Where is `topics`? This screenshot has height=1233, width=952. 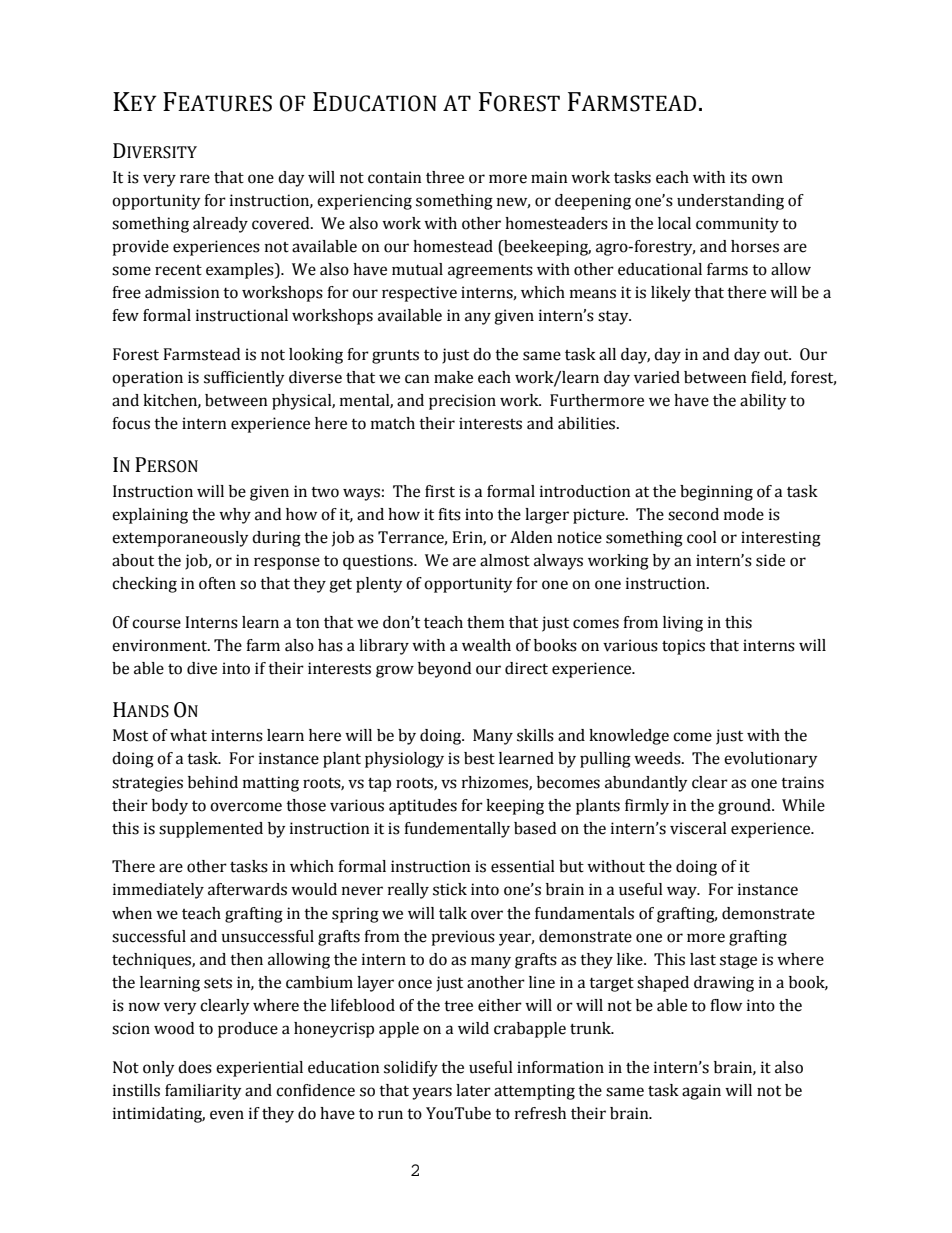 topics is located at coordinates (683, 647).
